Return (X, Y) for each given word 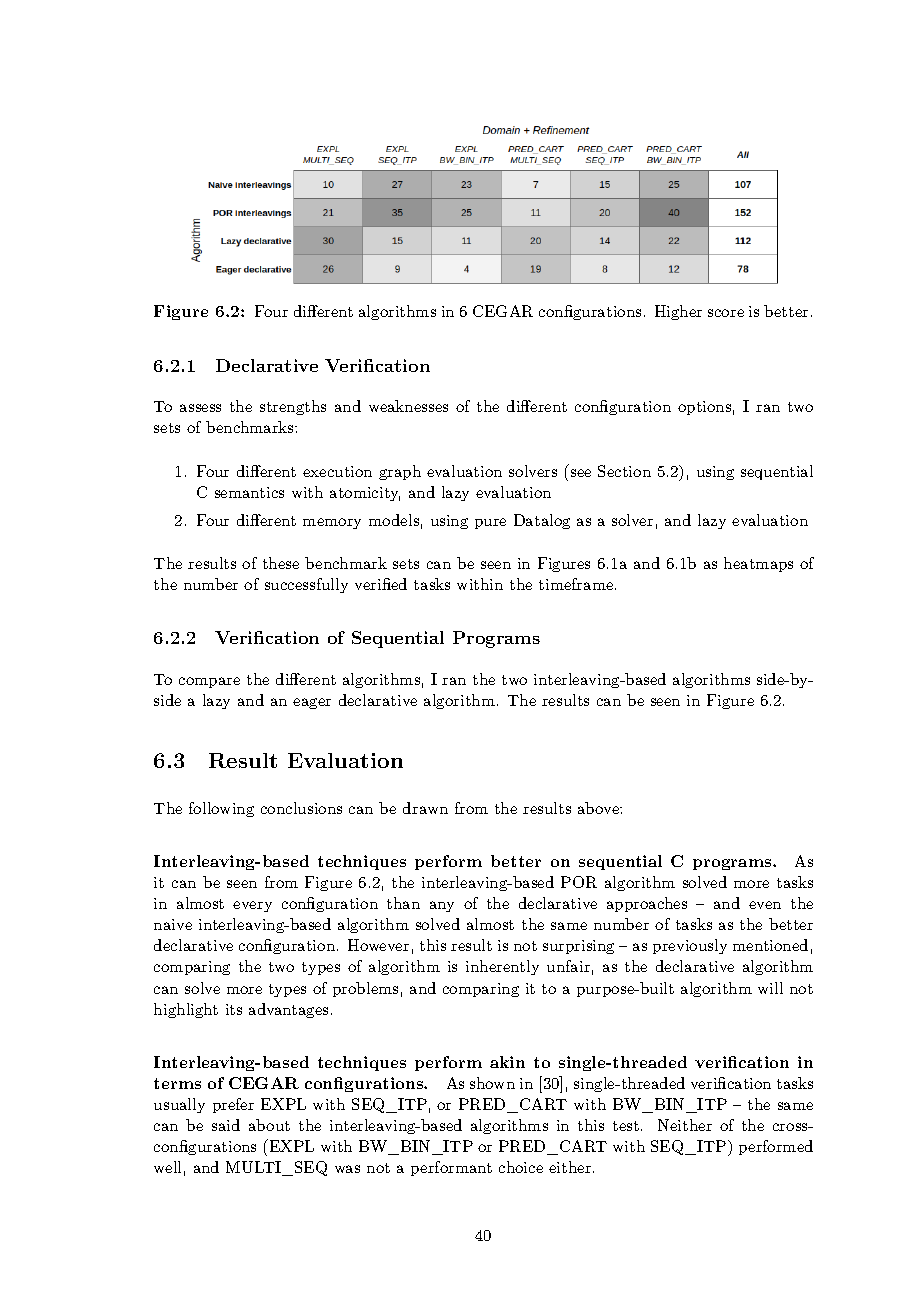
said (226, 1125)
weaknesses (408, 406)
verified (381, 584)
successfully (306, 585)
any (442, 906)
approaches (647, 904)
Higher (678, 312)
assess (200, 408)
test (627, 1126)
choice (521, 1167)
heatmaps (758, 564)
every (252, 906)
